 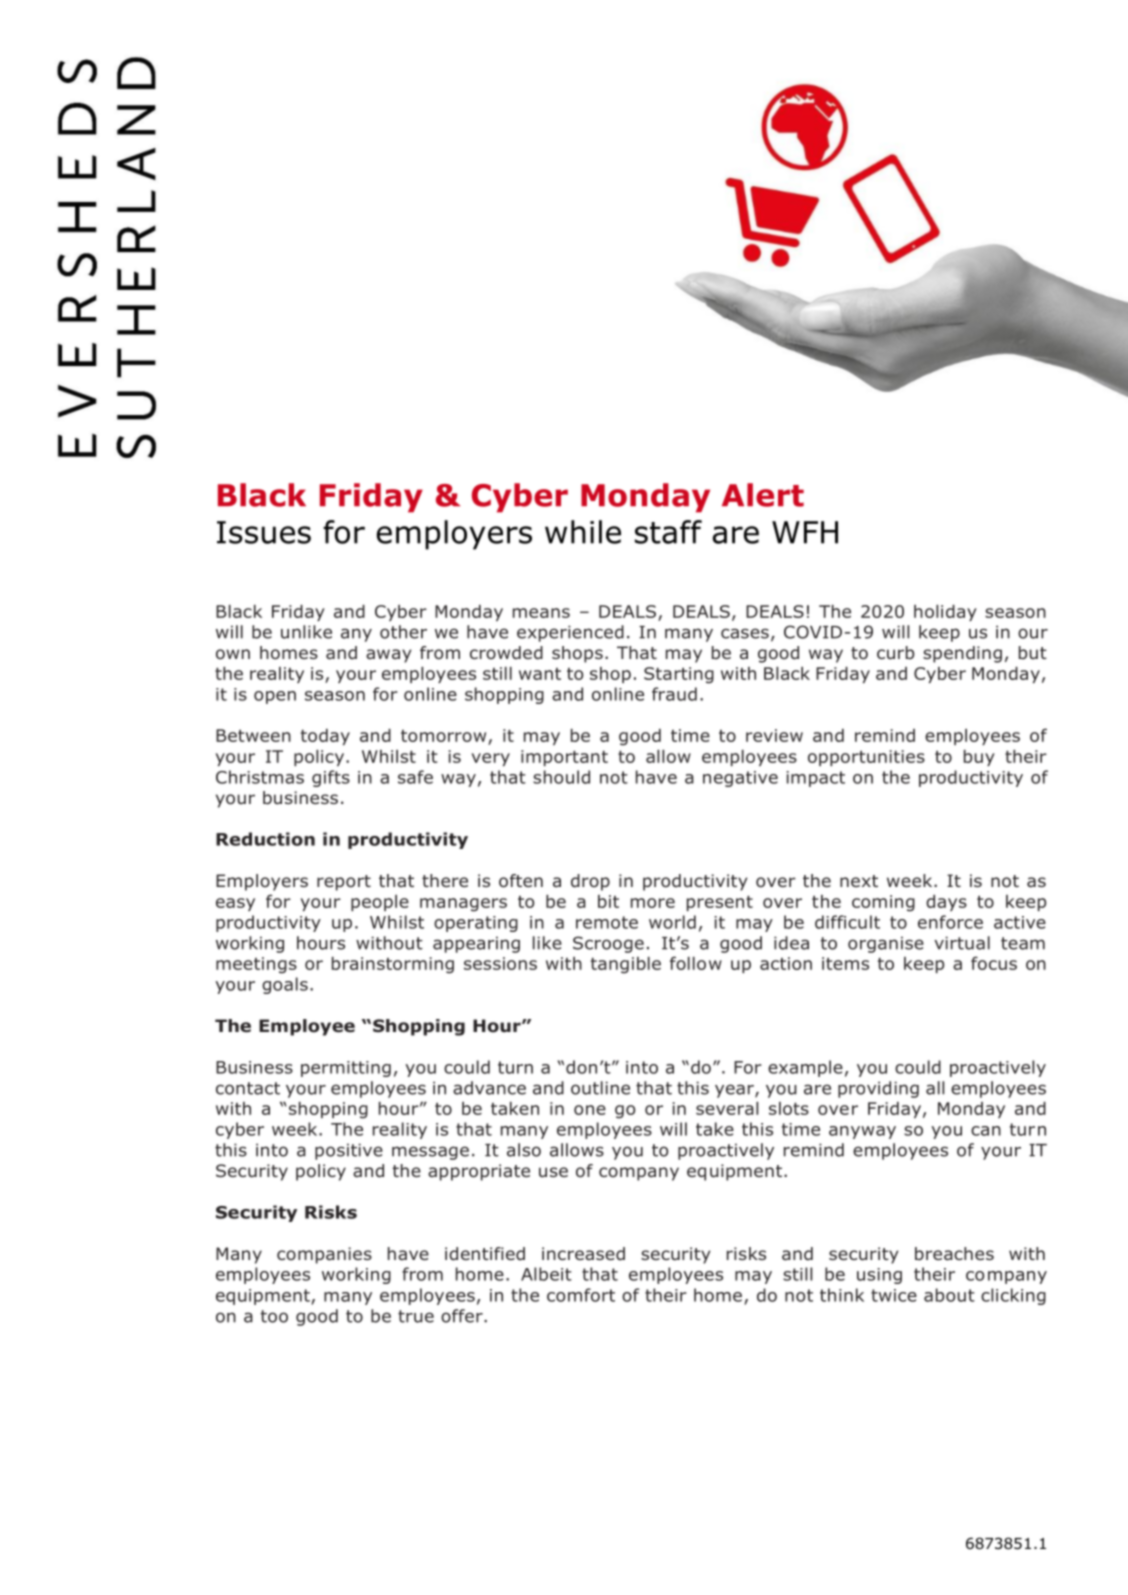 What do you see at coordinates (674, 694) in the screenshot?
I see `fraud` at bounding box center [674, 694].
